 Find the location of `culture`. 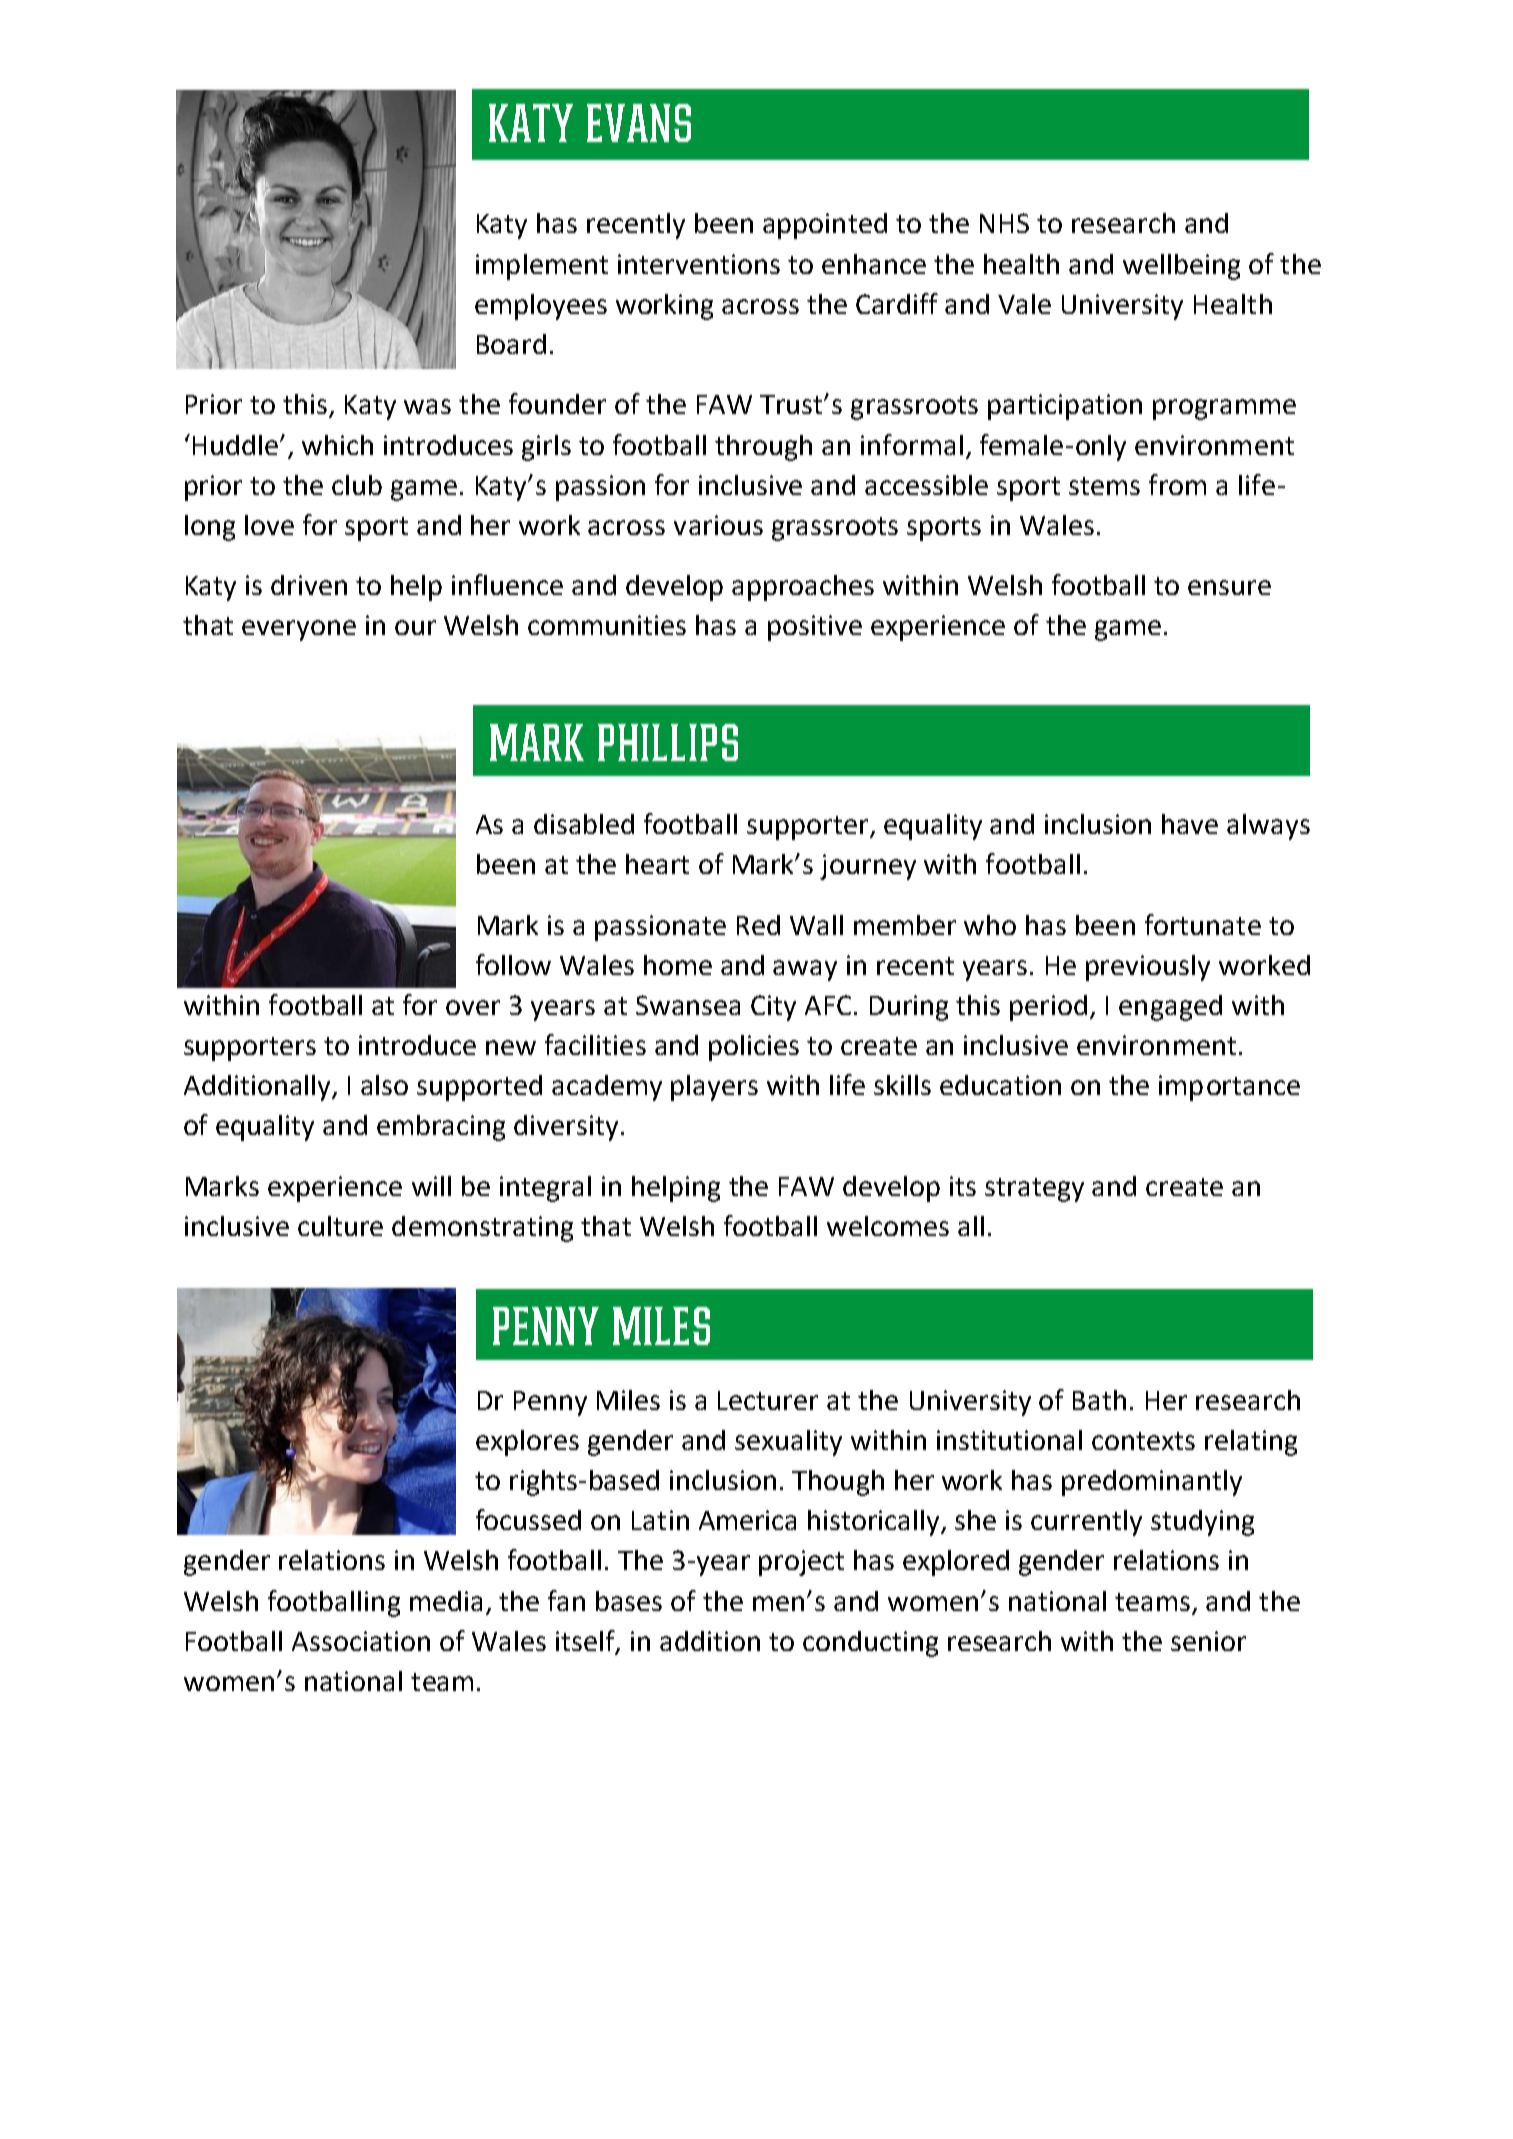

culture is located at coordinates (340, 1226).
